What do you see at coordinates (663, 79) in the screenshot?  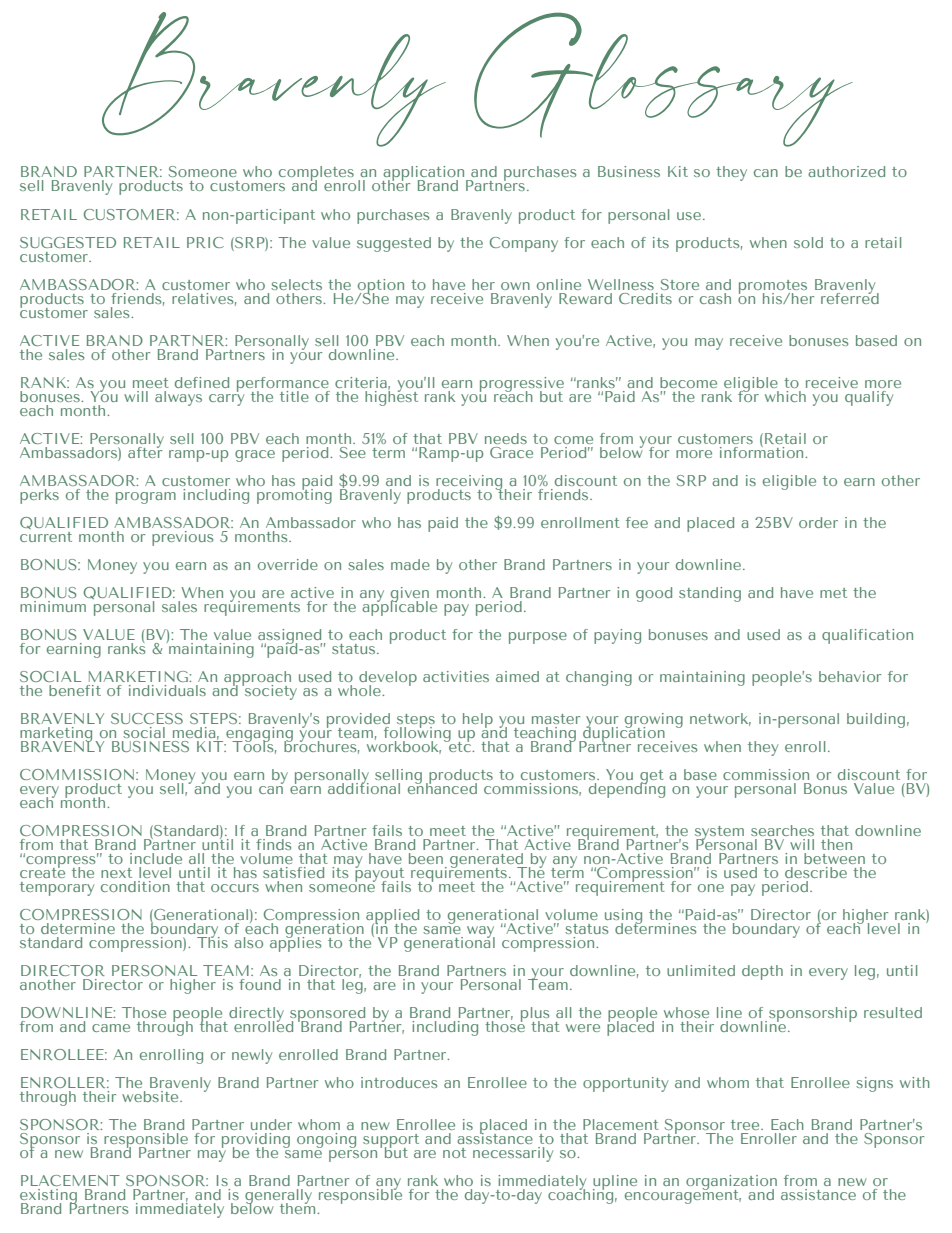 I see `Glossary` at bounding box center [663, 79].
